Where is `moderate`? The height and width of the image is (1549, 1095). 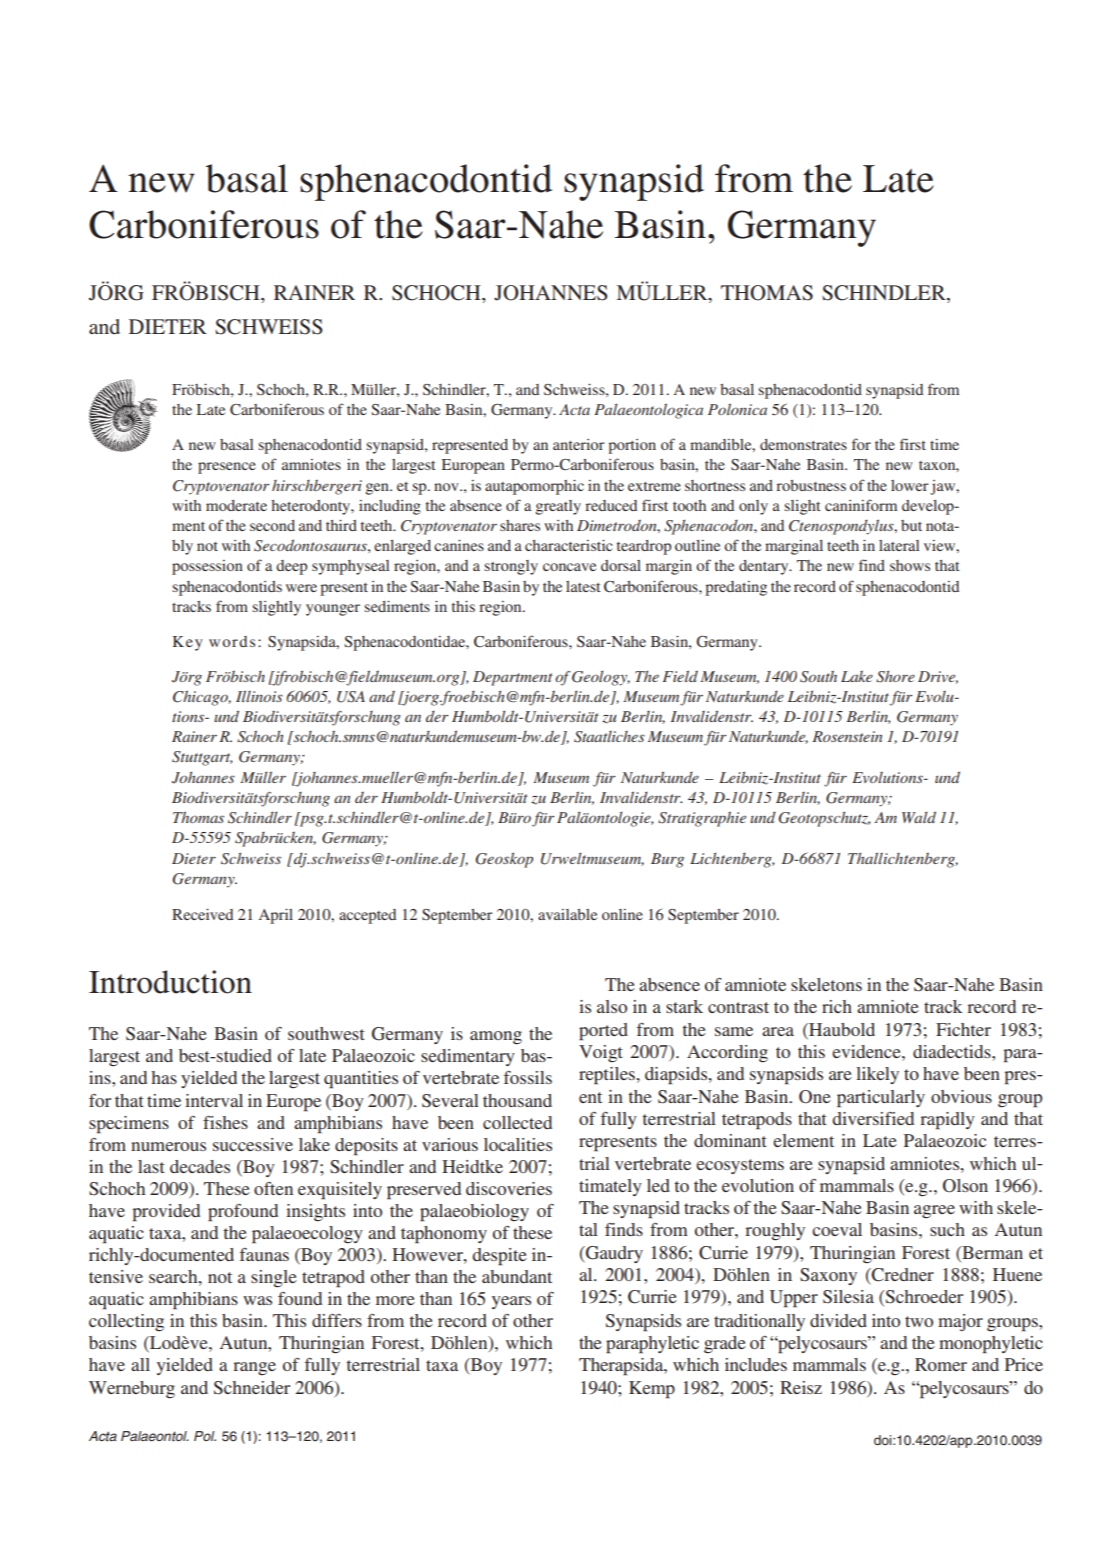 moderate is located at coordinates (236, 505).
